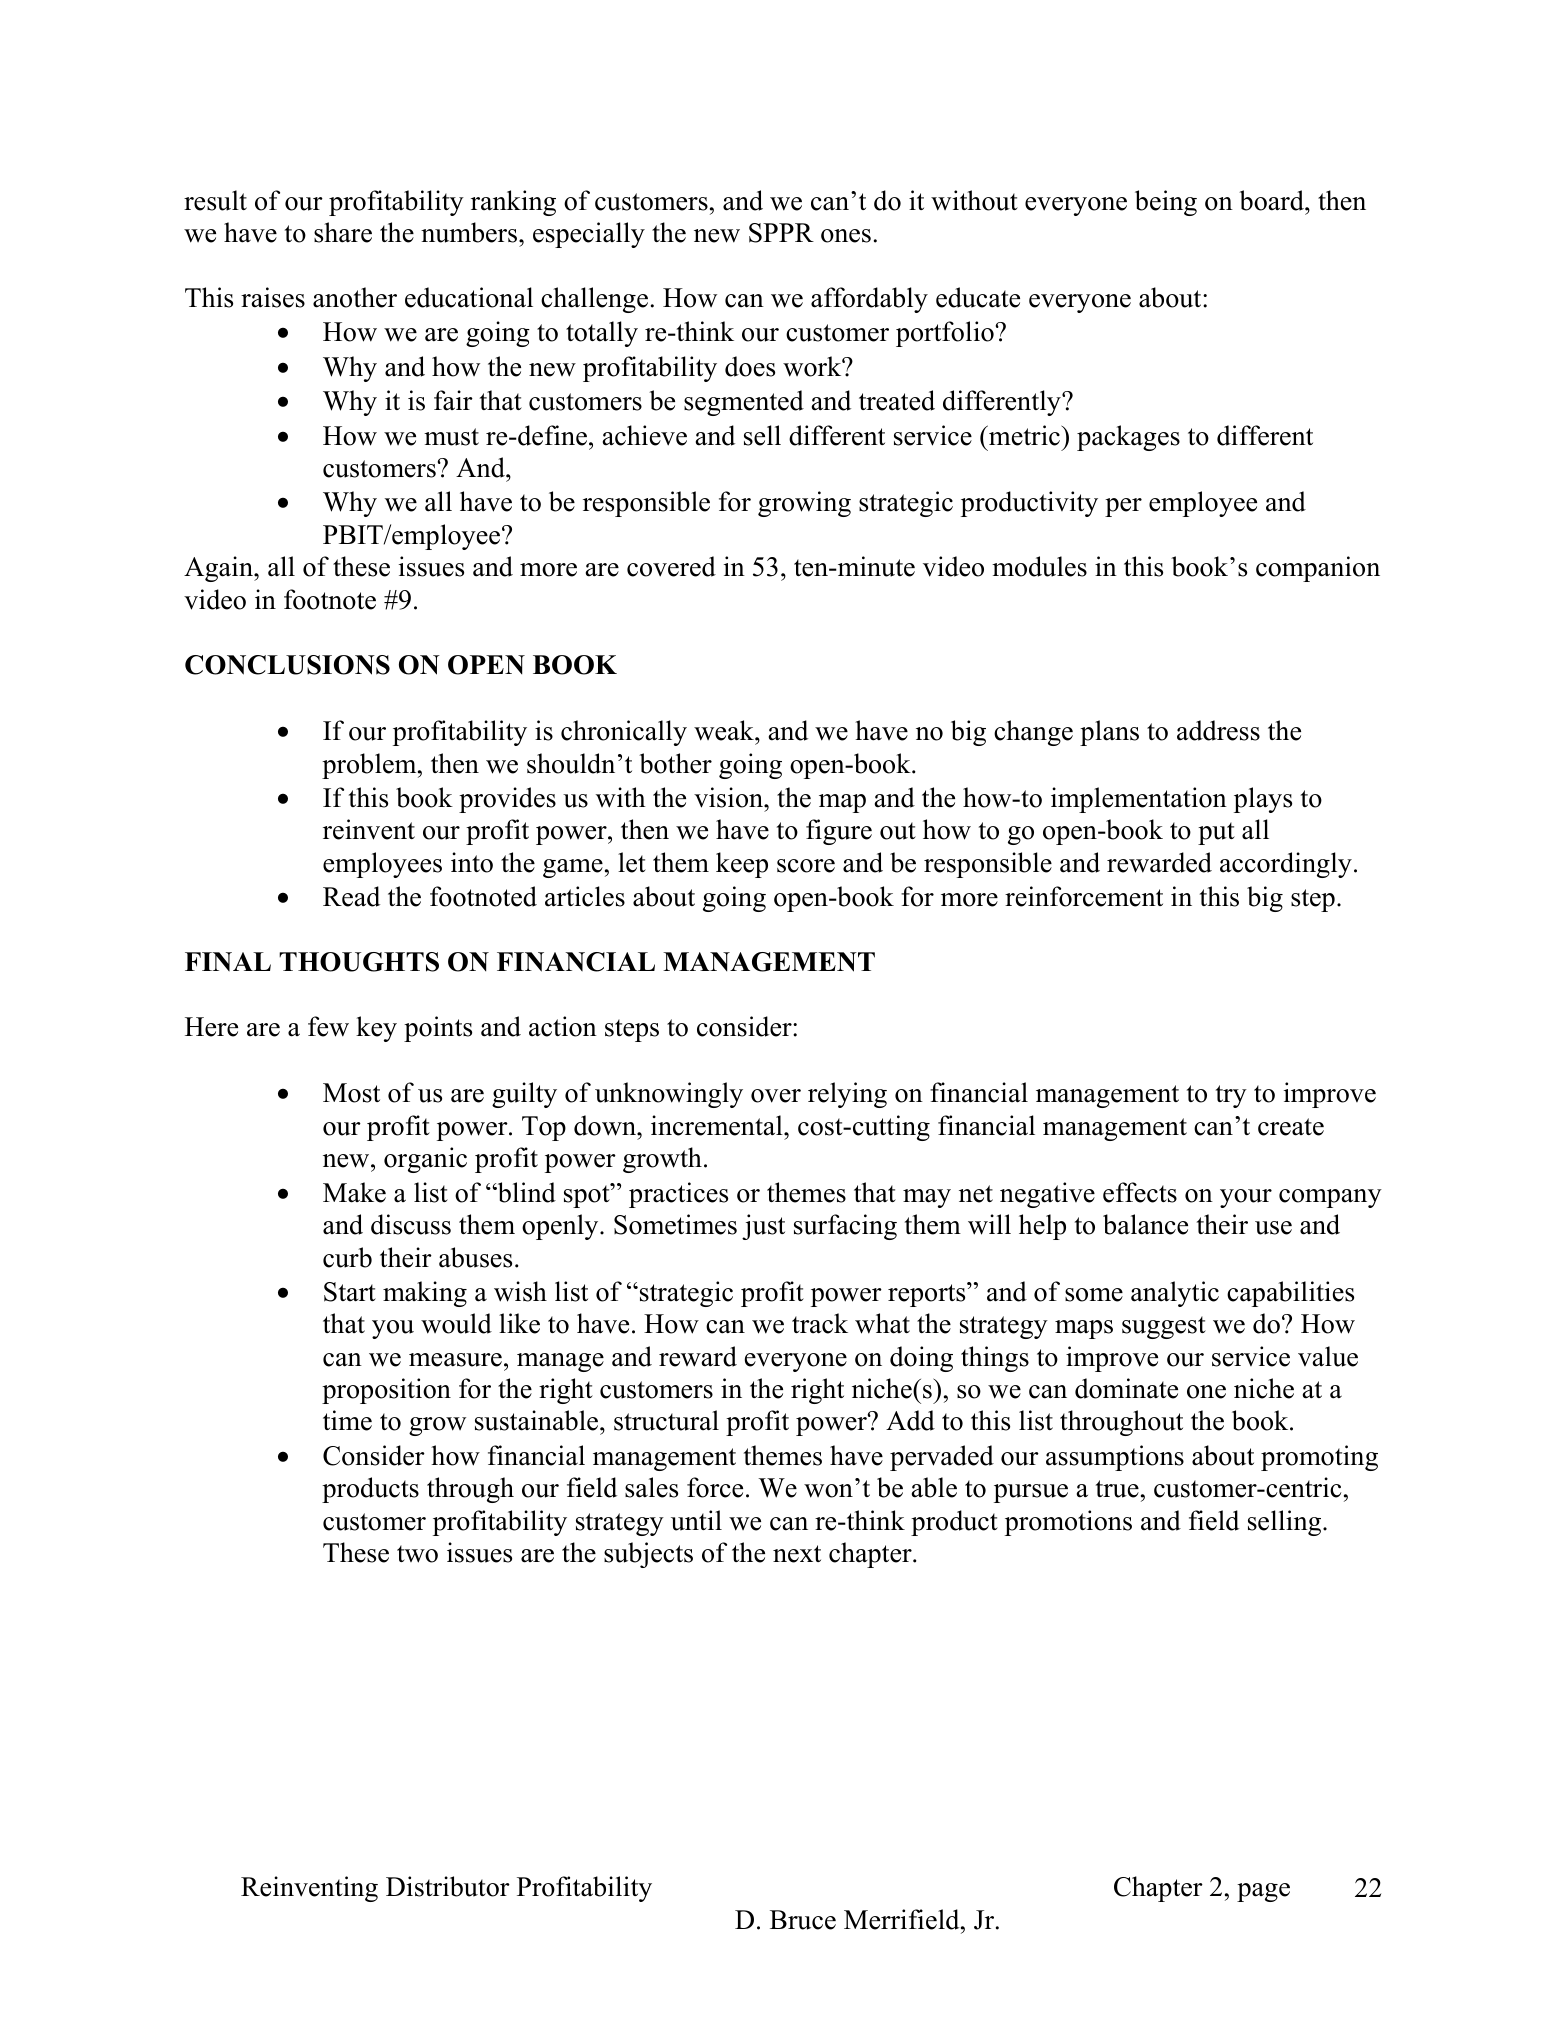  What do you see at coordinates (847, 1095) in the page?
I see `relying` at bounding box center [847, 1095].
